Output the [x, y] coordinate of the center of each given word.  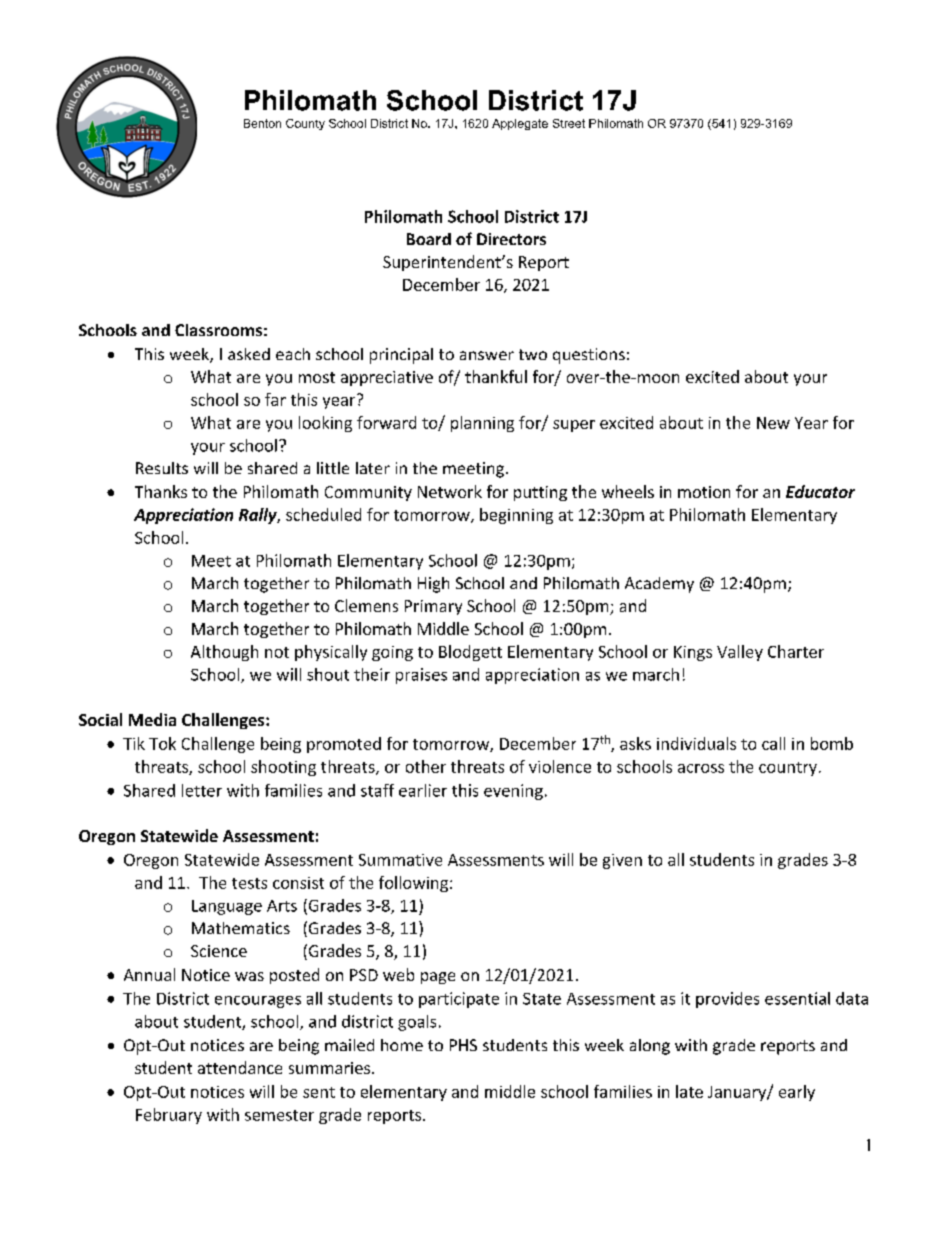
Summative [400, 860]
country [788, 769]
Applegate [520, 124]
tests [249, 883]
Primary [433, 607]
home [402, 1045]
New [773, 423]
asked [249, 354]
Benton [262, 123]
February [169, 1116]
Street [569, 123]
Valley [740, 653]
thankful [496, 376]
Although [224, 653]
